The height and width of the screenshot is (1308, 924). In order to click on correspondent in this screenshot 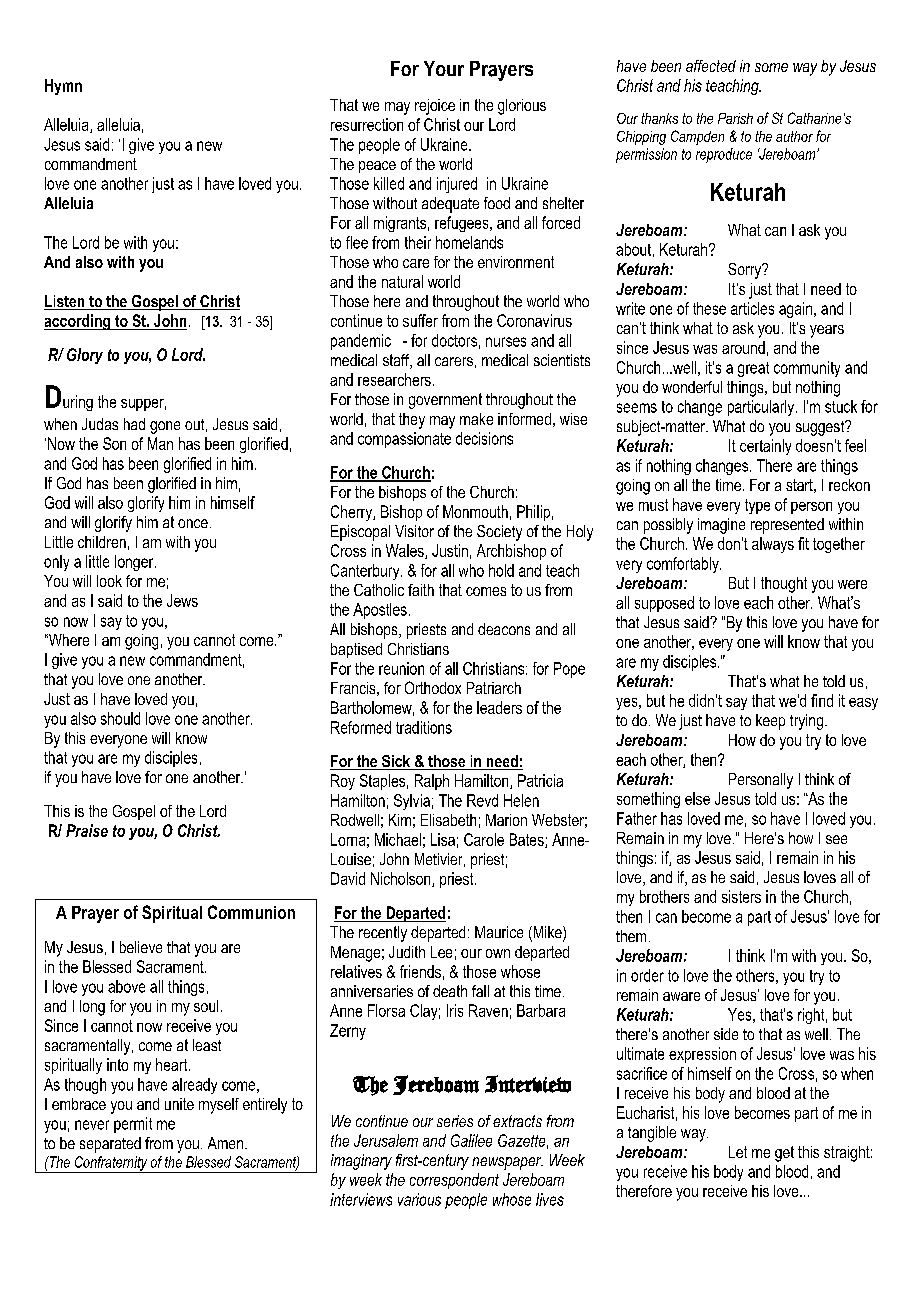, I will do `click(454, 1181)`.
